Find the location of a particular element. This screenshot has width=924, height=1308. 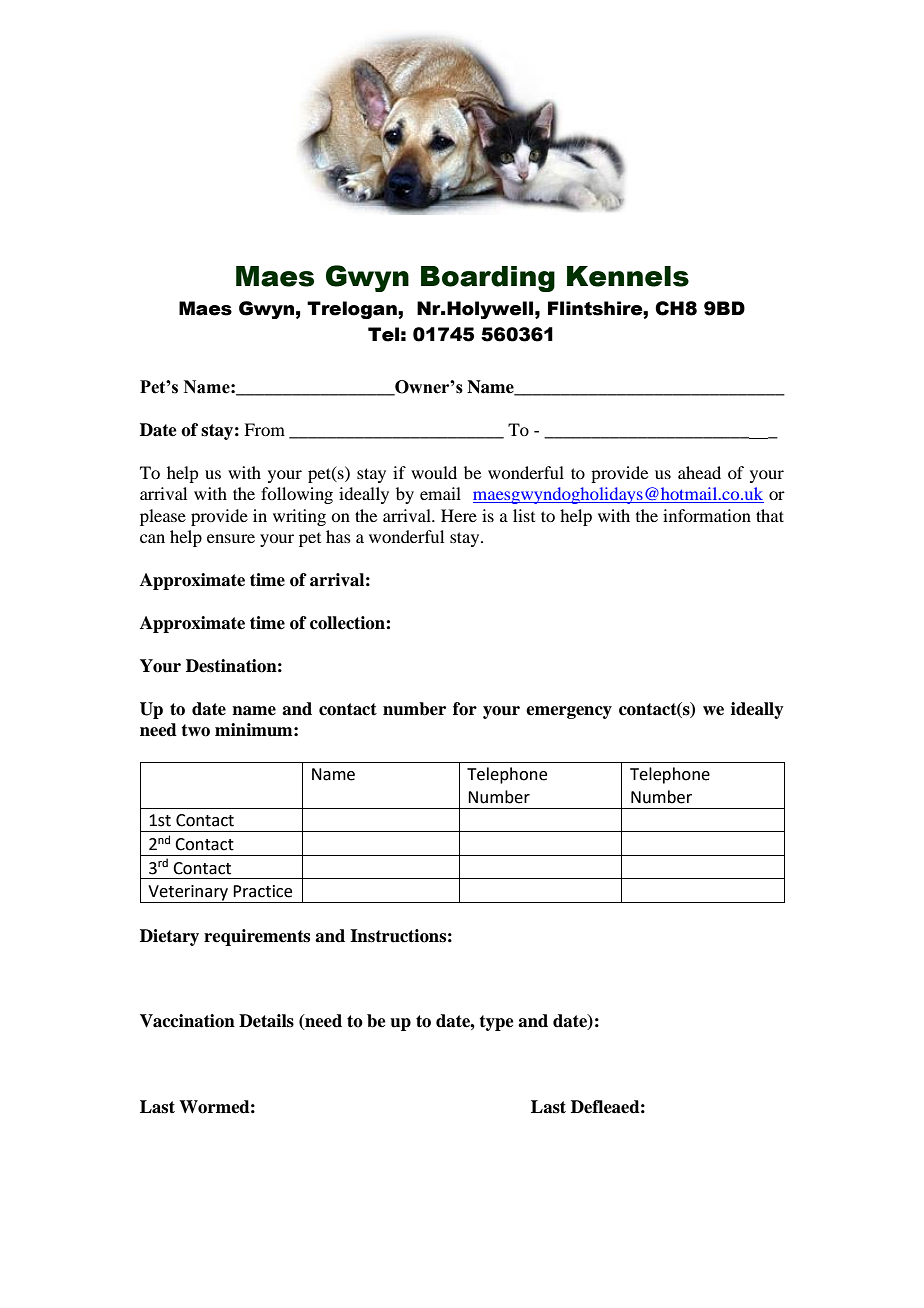

following is located at coordinates (297, 495).
